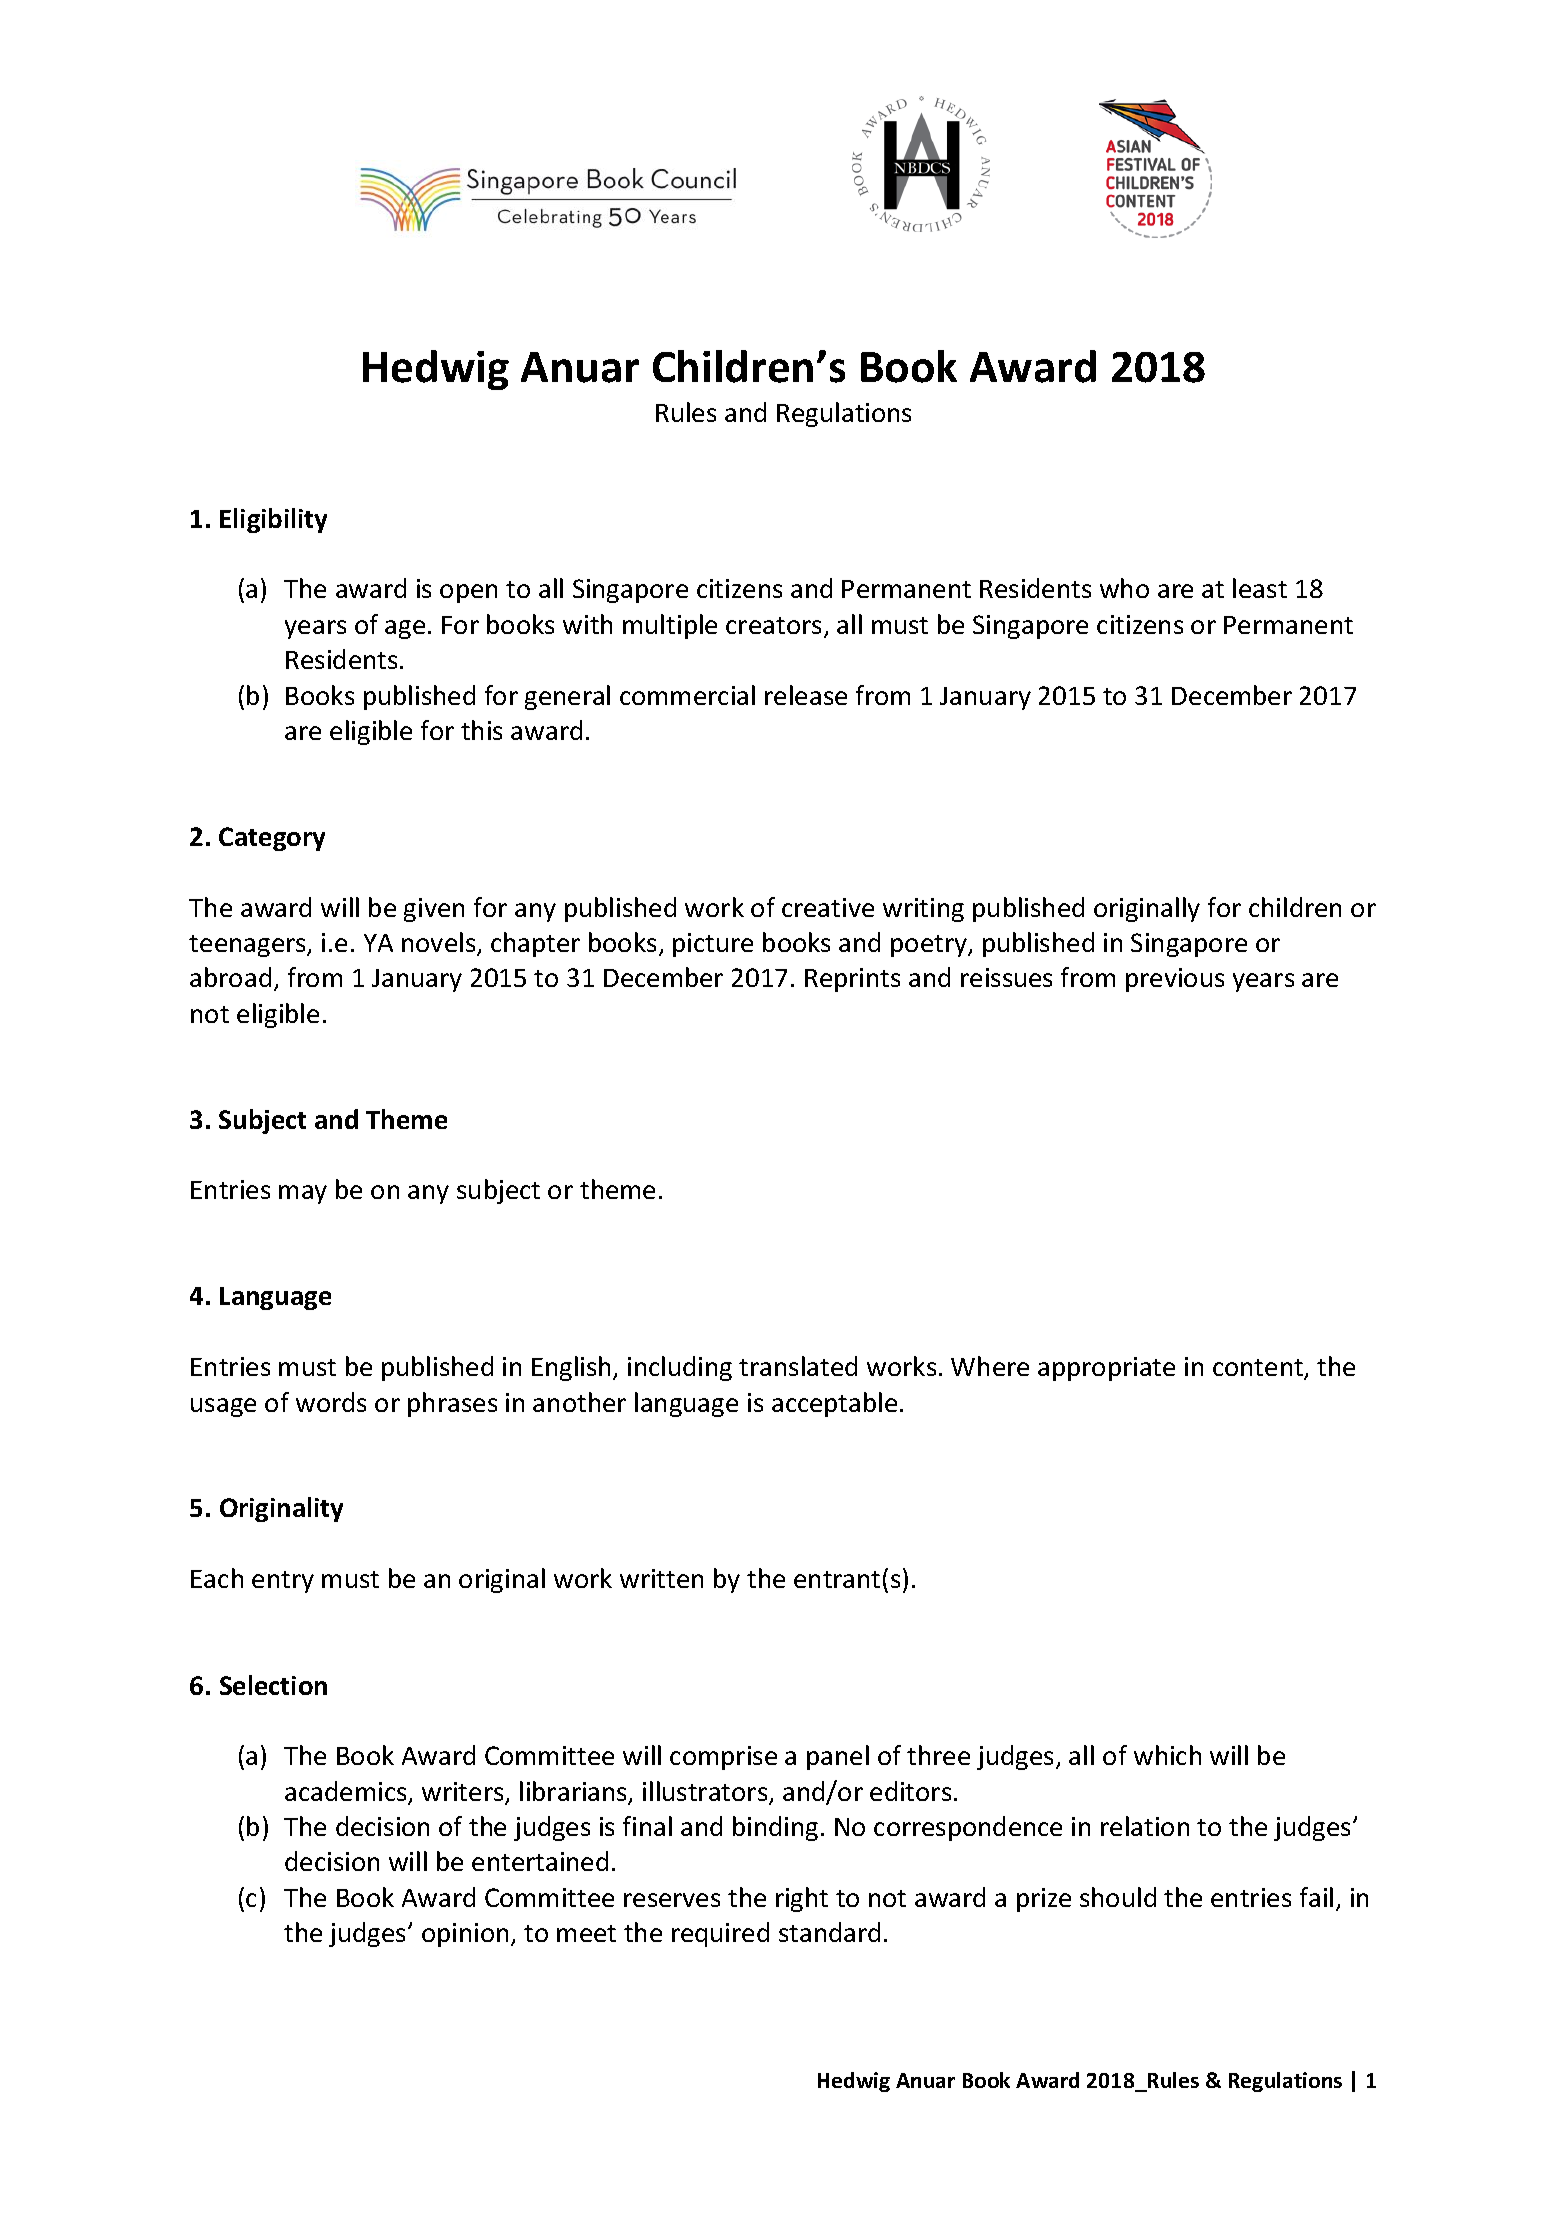 This screenshot has width=1567, height=2217. I want to click on who, so click(1124, 588).
